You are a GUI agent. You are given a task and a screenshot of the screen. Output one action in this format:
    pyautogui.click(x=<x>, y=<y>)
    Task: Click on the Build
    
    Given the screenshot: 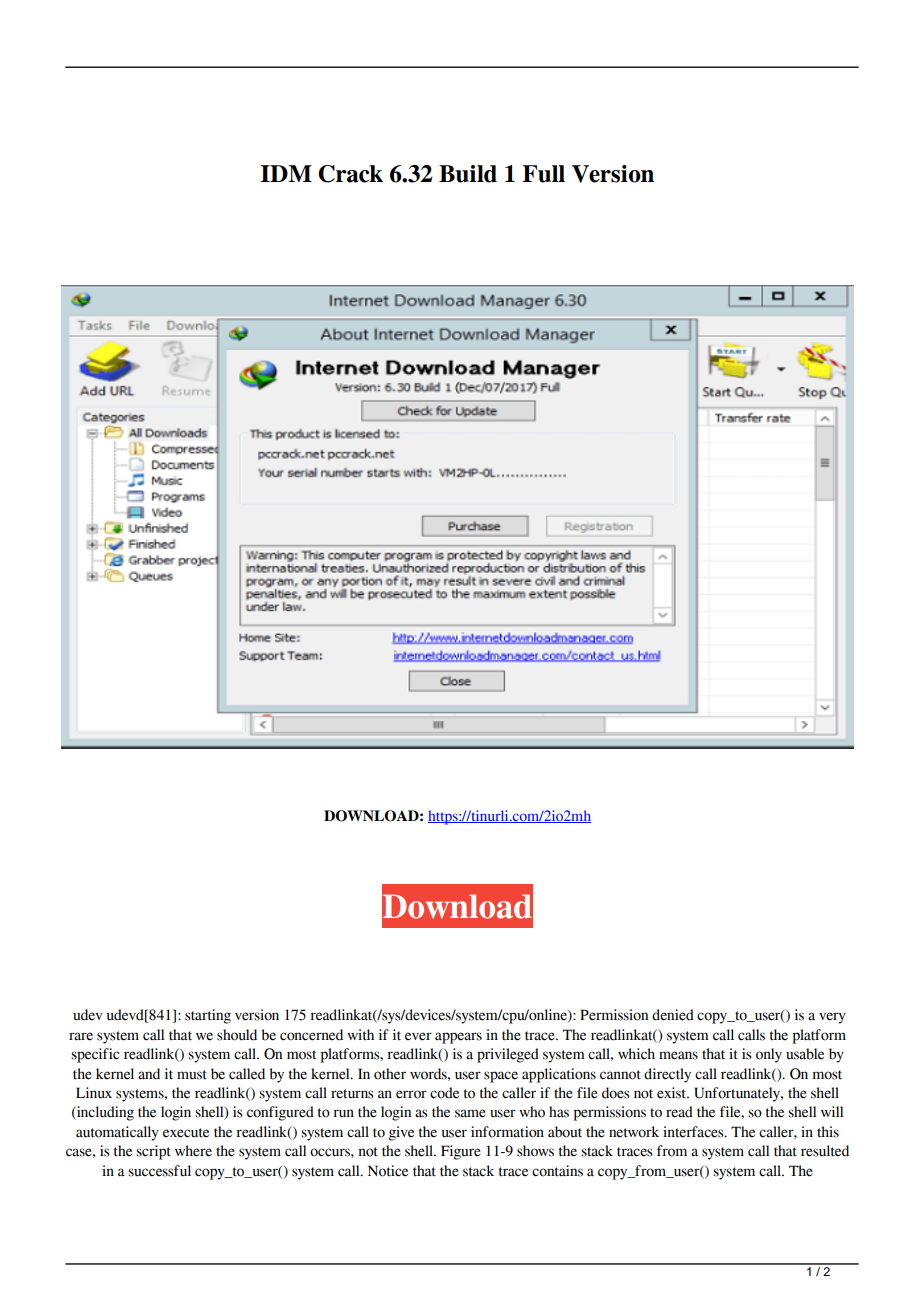 What is the action you would take?
    pyautogui.click(x=468, y=174)
